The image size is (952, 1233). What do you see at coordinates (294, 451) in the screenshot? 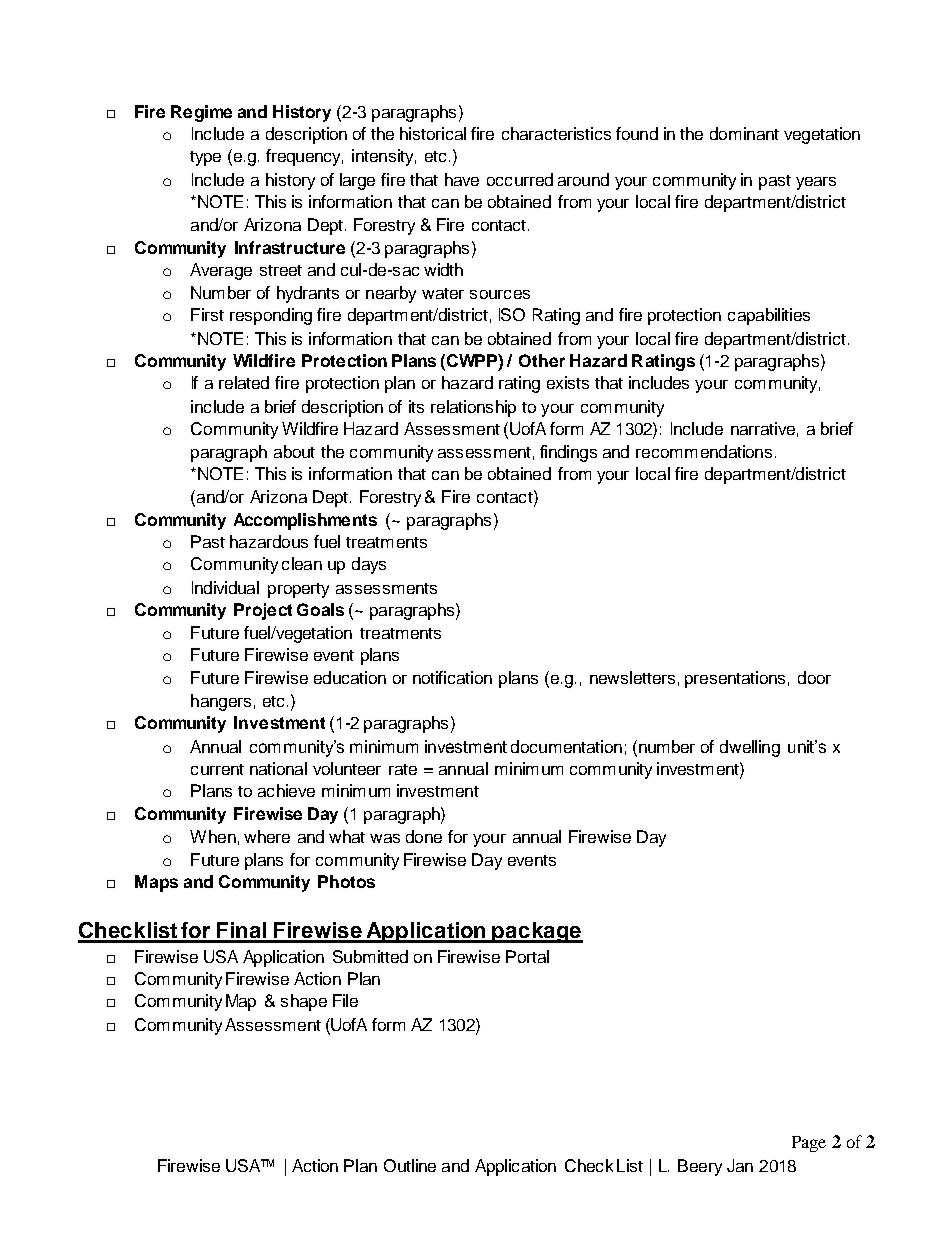
I see `about` at bounding box center [294, 451].
